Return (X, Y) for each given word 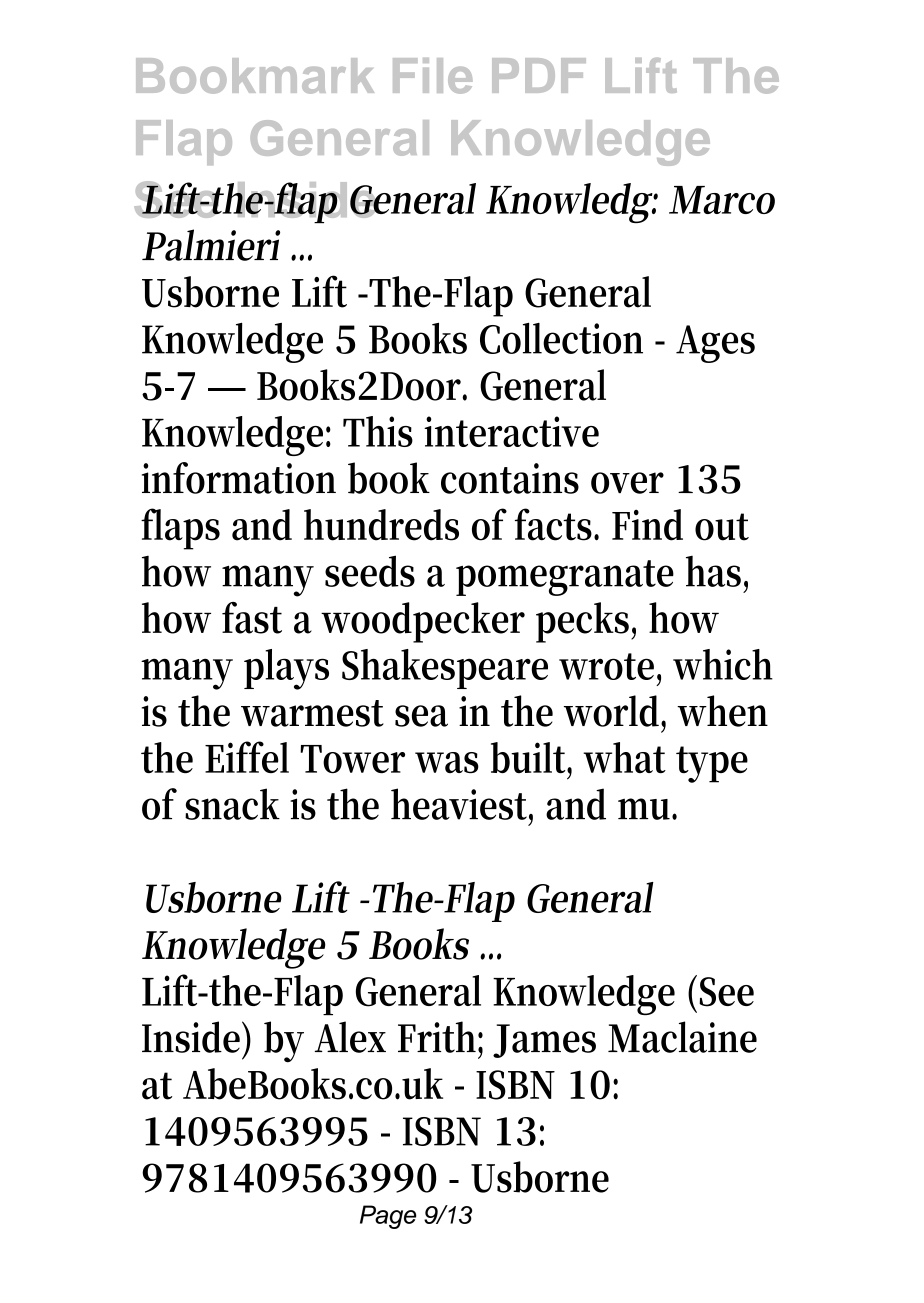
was (447, 762)
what (624, 757)
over (627, 483)
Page (388, 1217)
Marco (722, 200)
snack (232, 804)
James (544, 1041)
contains (510, 478)
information (239, 478)
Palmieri (211, 245)
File (433, 76)
